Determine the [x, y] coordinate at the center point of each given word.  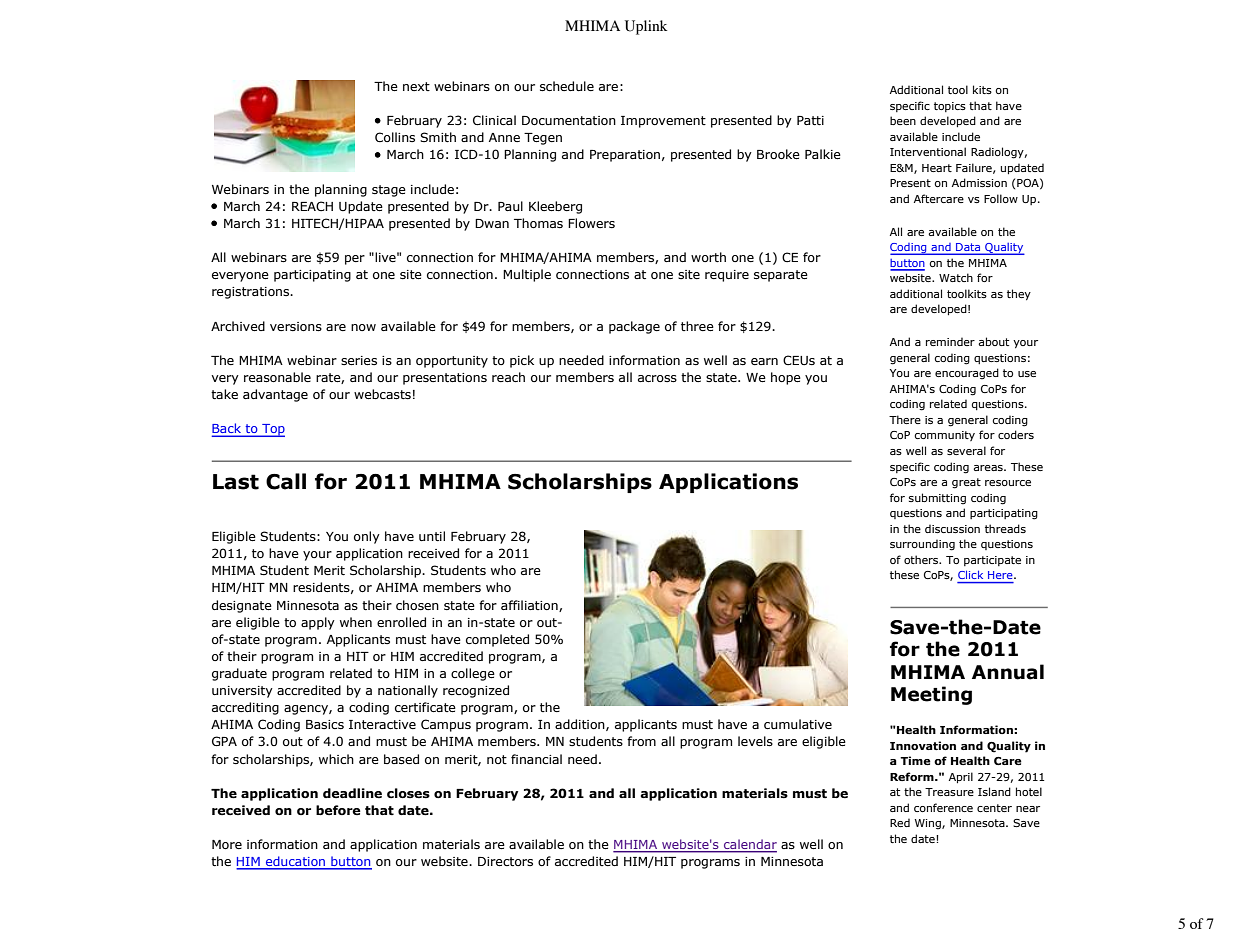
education [296, 862]
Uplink [646, 27]
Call [286, 481]
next [416, 86]
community [945, 436]
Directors [505, 861]
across [657, 378]
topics [950, 107]
